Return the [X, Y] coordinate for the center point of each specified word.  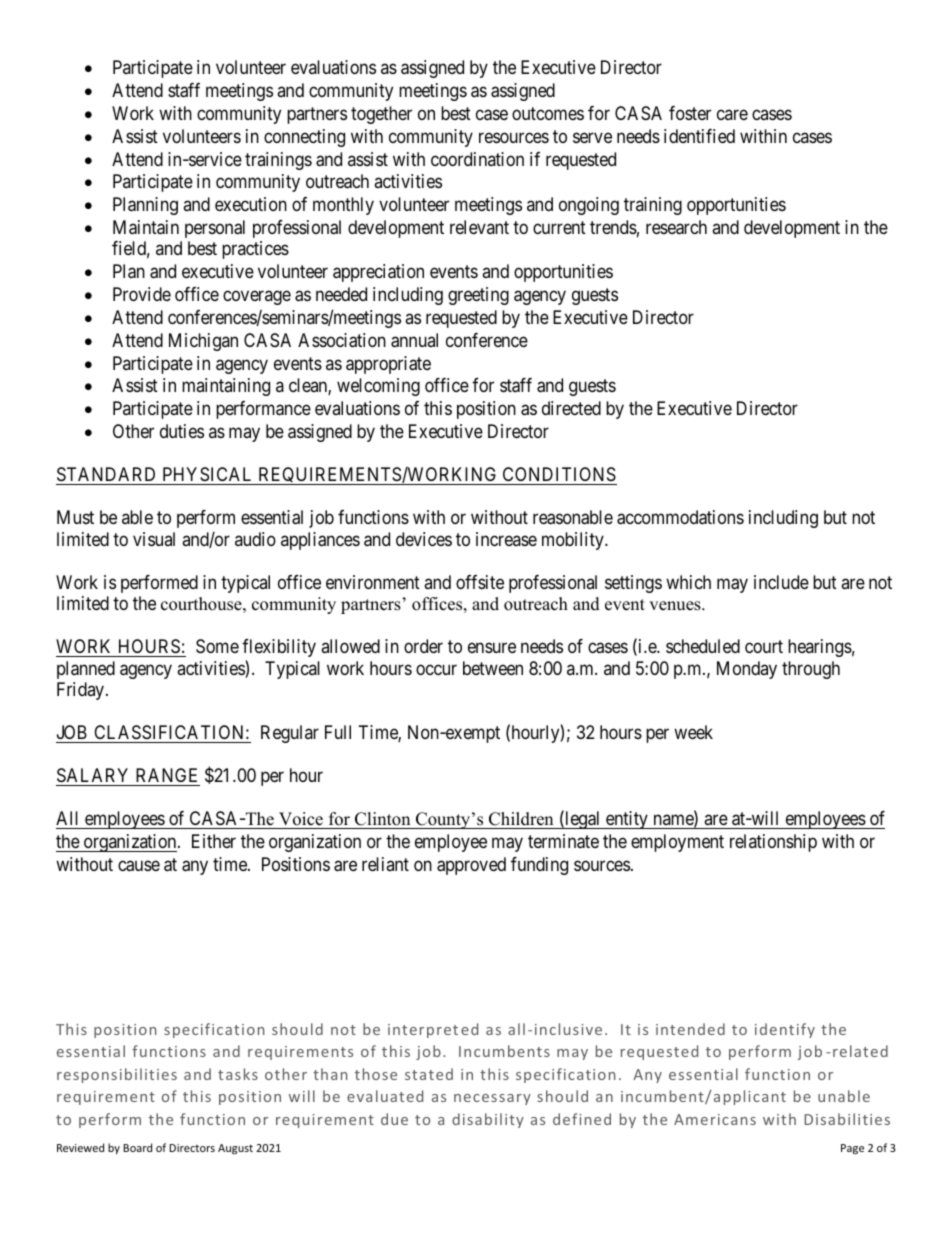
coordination [477, 159]
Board [137, 1147]
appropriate [388, 365]
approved [471, 866]
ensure [492, 648]
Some [217, 646]
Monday [747, 670]
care [732, 114]
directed [571, 408]
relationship [773, 843]
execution [251, 204]
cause [139, 866]
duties [182, 431]
